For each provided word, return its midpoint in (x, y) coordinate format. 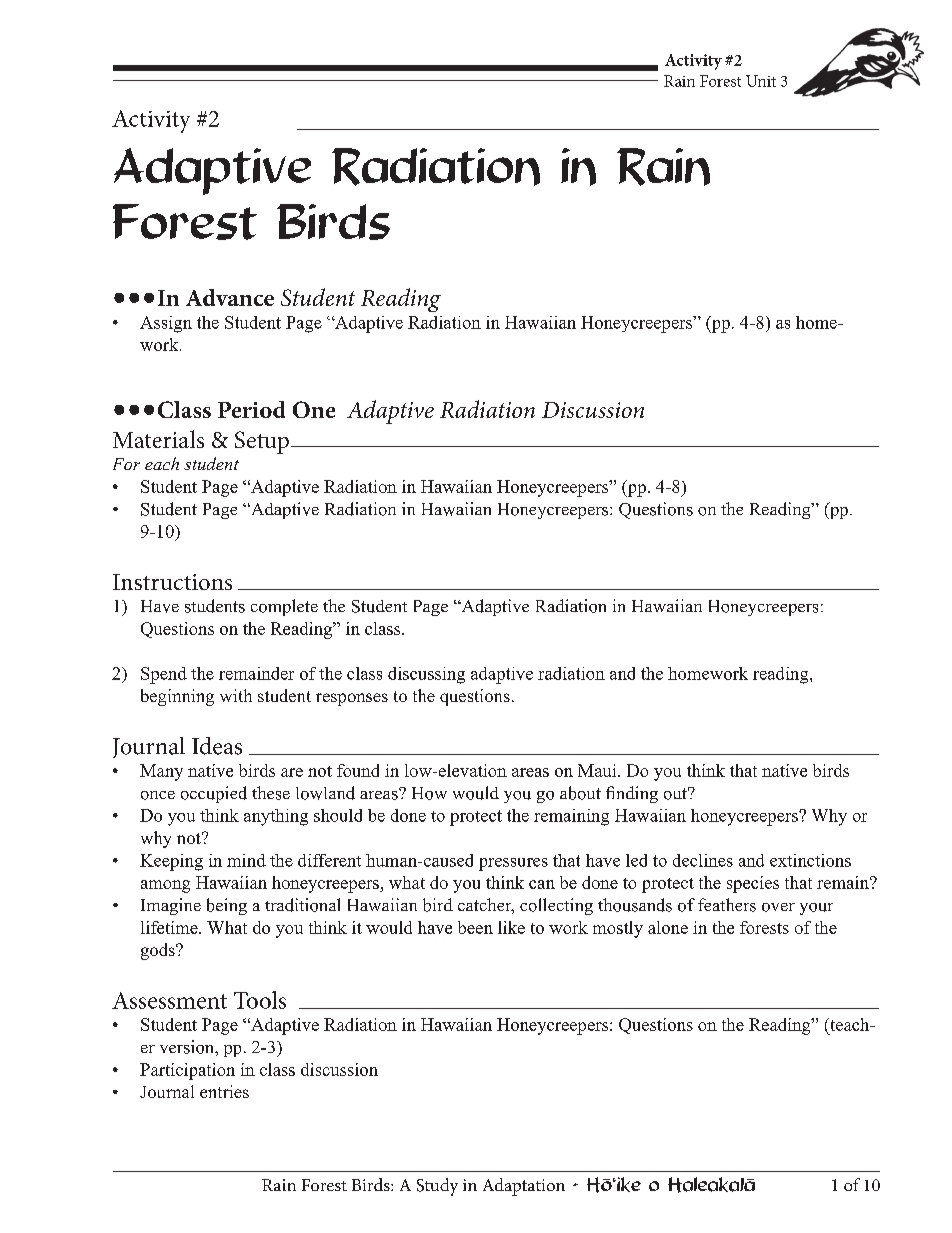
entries (224, 1091)
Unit (761, 81)
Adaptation (524, 1187)
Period (251, 409)
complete (284, 607)
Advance (230, 297)
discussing (426, 675)
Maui (598, 770)
